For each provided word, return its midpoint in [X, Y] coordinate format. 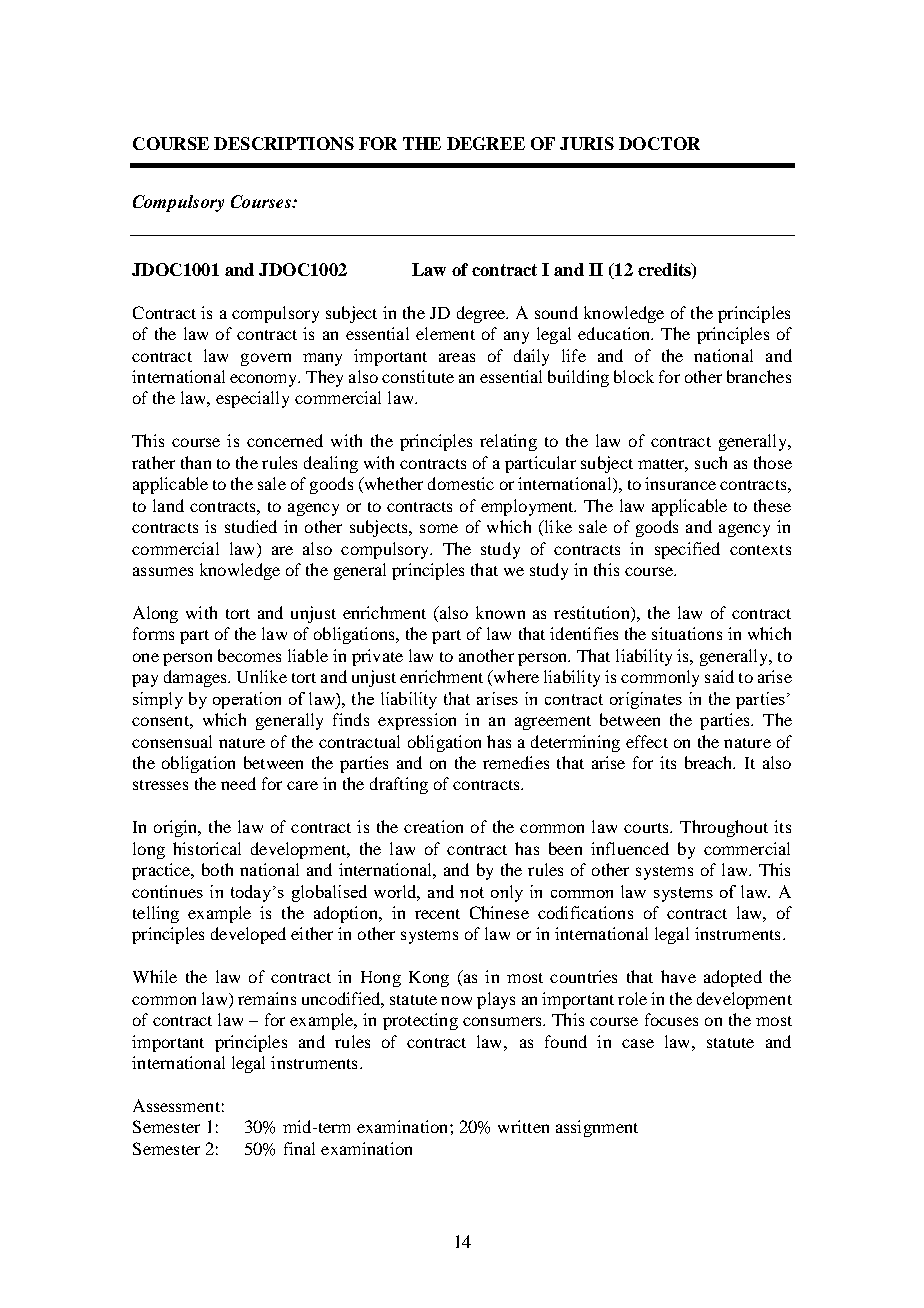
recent [437, 914]
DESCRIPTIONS [284, 143]
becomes [249, 655]
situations [687, 633]
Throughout [724, 828]
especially [252, 399]
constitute [418, 376]
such [711, 462]
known [500, 612]
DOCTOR [659, 143]
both [217, 869]
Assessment [176, 1105]
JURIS [587, 143]
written [523, 1126]
